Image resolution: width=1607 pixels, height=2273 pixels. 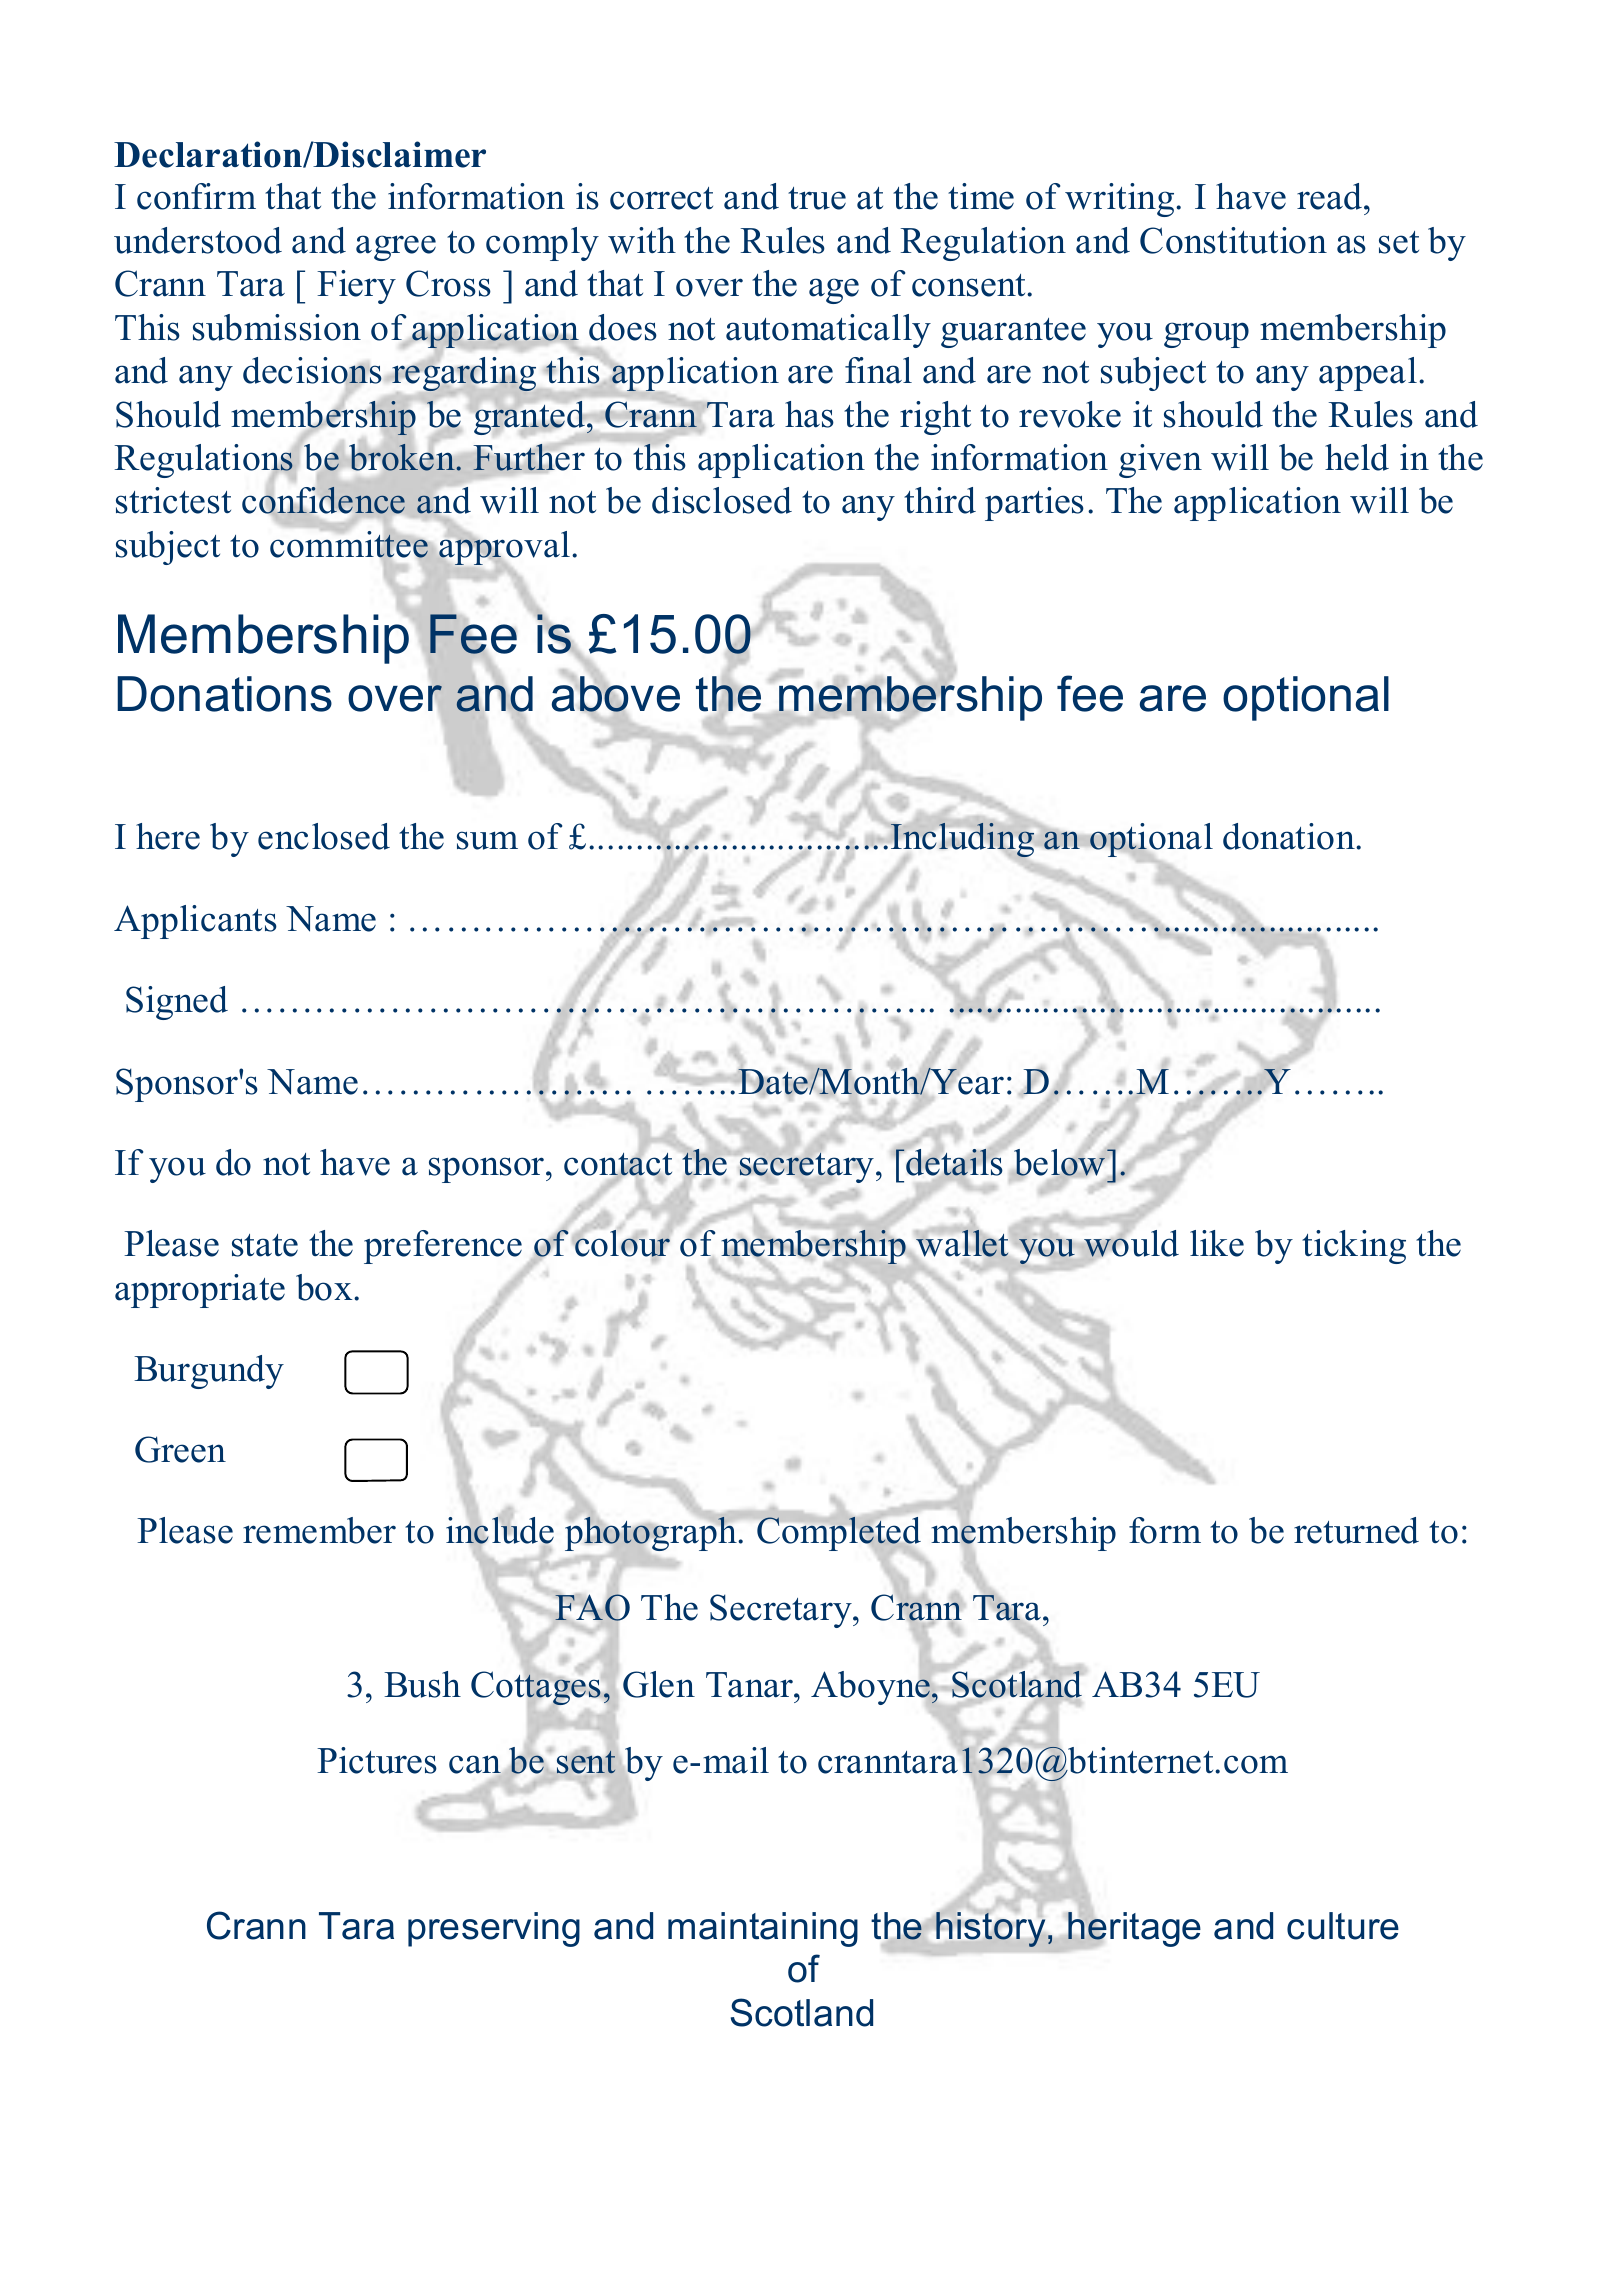 I want to click on wallet, so click(x=962, y=1243).
